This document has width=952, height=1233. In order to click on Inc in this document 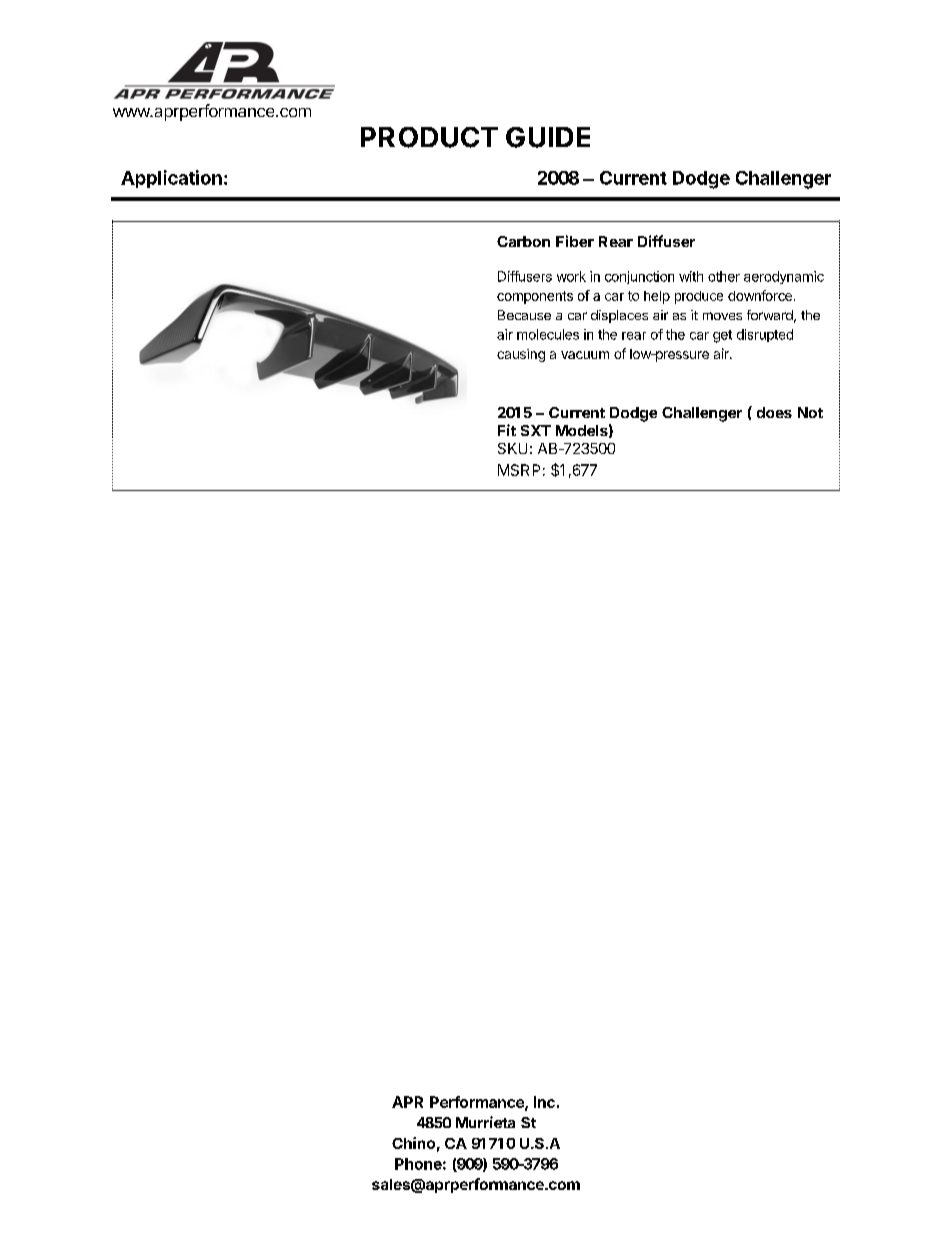, I will do `click(544, 1102)`.
